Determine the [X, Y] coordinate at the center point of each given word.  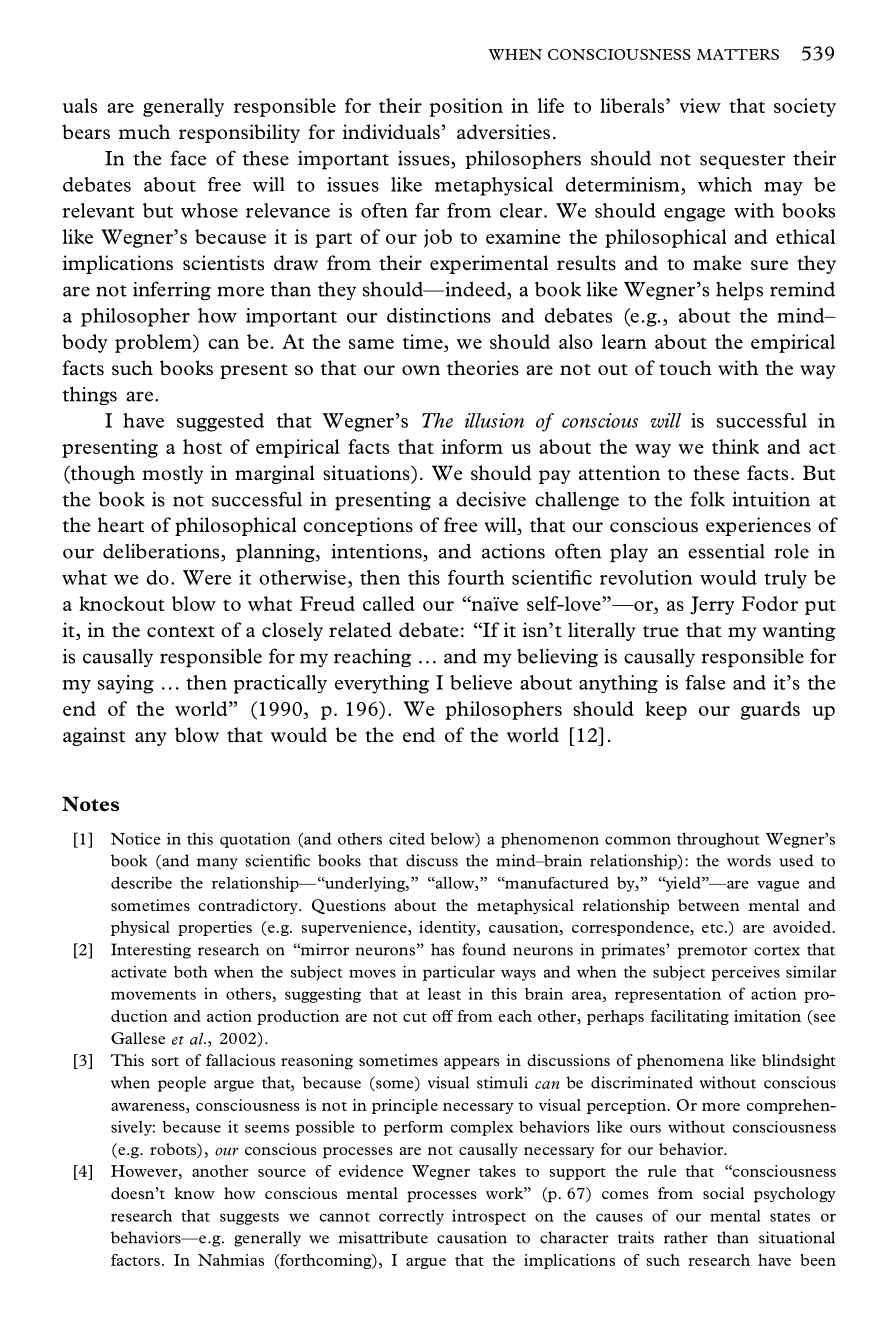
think [735, 446]
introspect [489, 1217]
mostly [172, 474]
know [195, 1193]
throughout [718, 840]
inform [472, 446]
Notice [136, 839]
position [466, 107]
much [144, 132]
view [700, 105]
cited [407, 838]
